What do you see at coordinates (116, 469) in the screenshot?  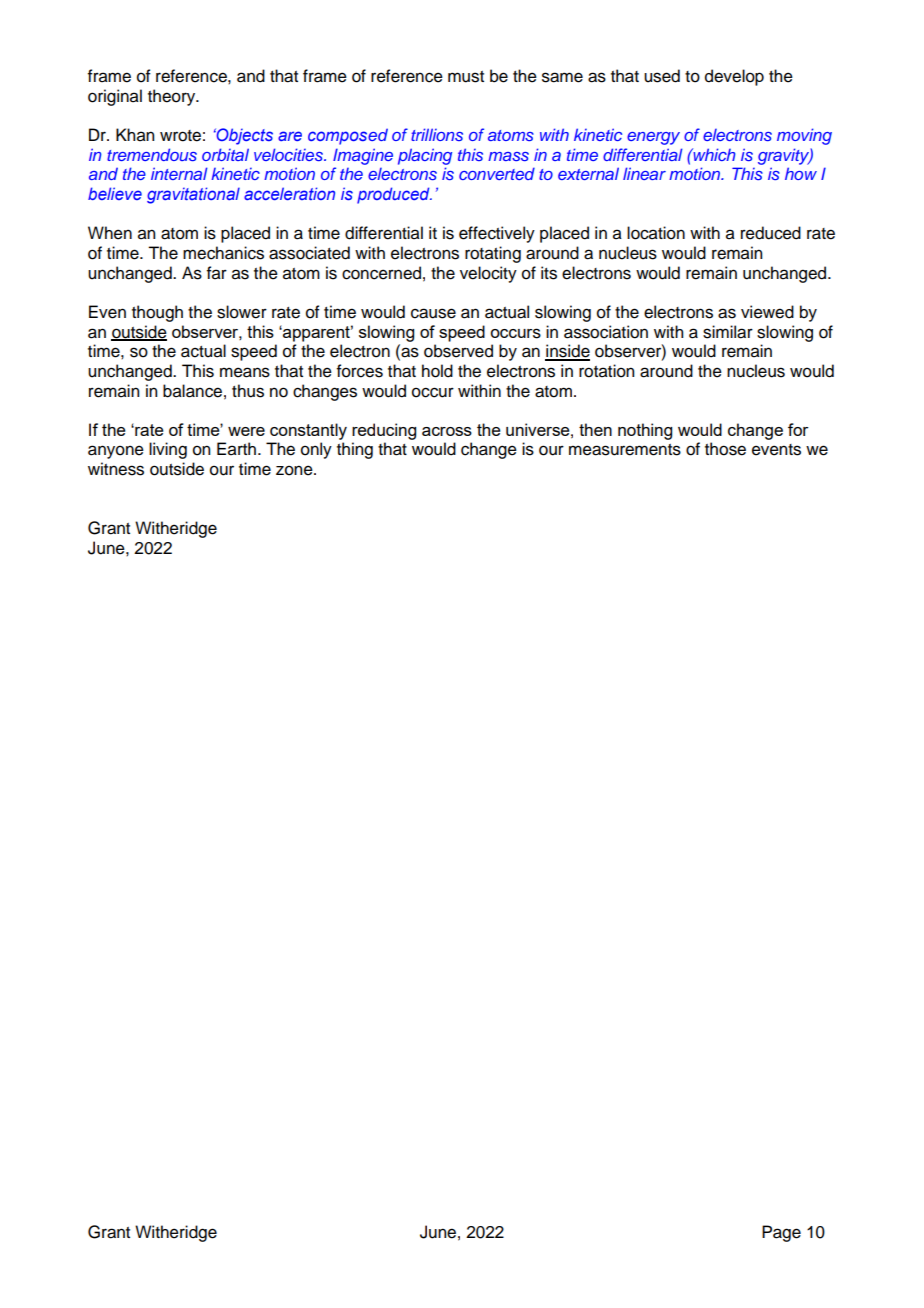 I see `witness` at bounding box center [116, 469].
